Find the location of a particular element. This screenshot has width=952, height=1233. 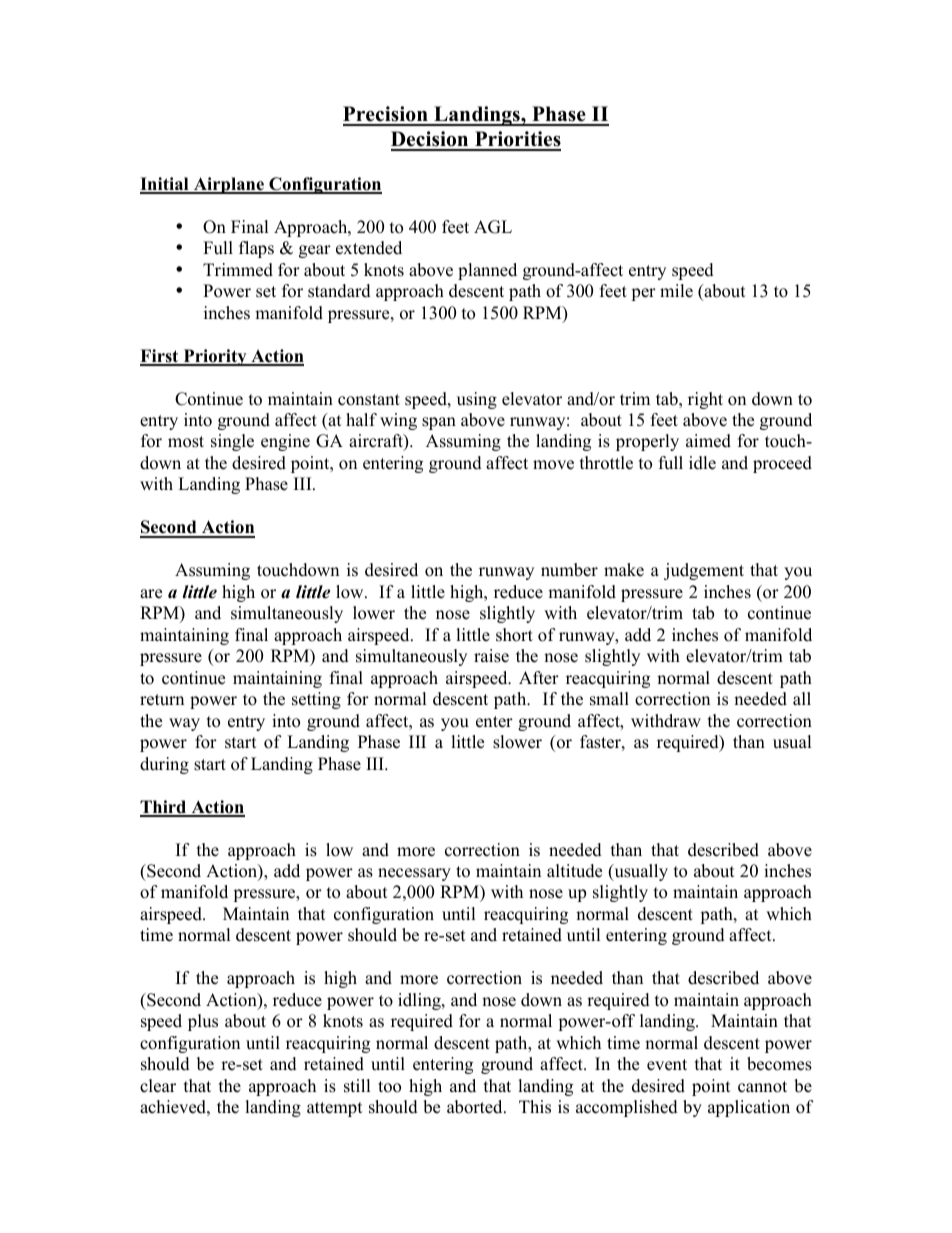

judgement is located at coordinates (704, 571).
